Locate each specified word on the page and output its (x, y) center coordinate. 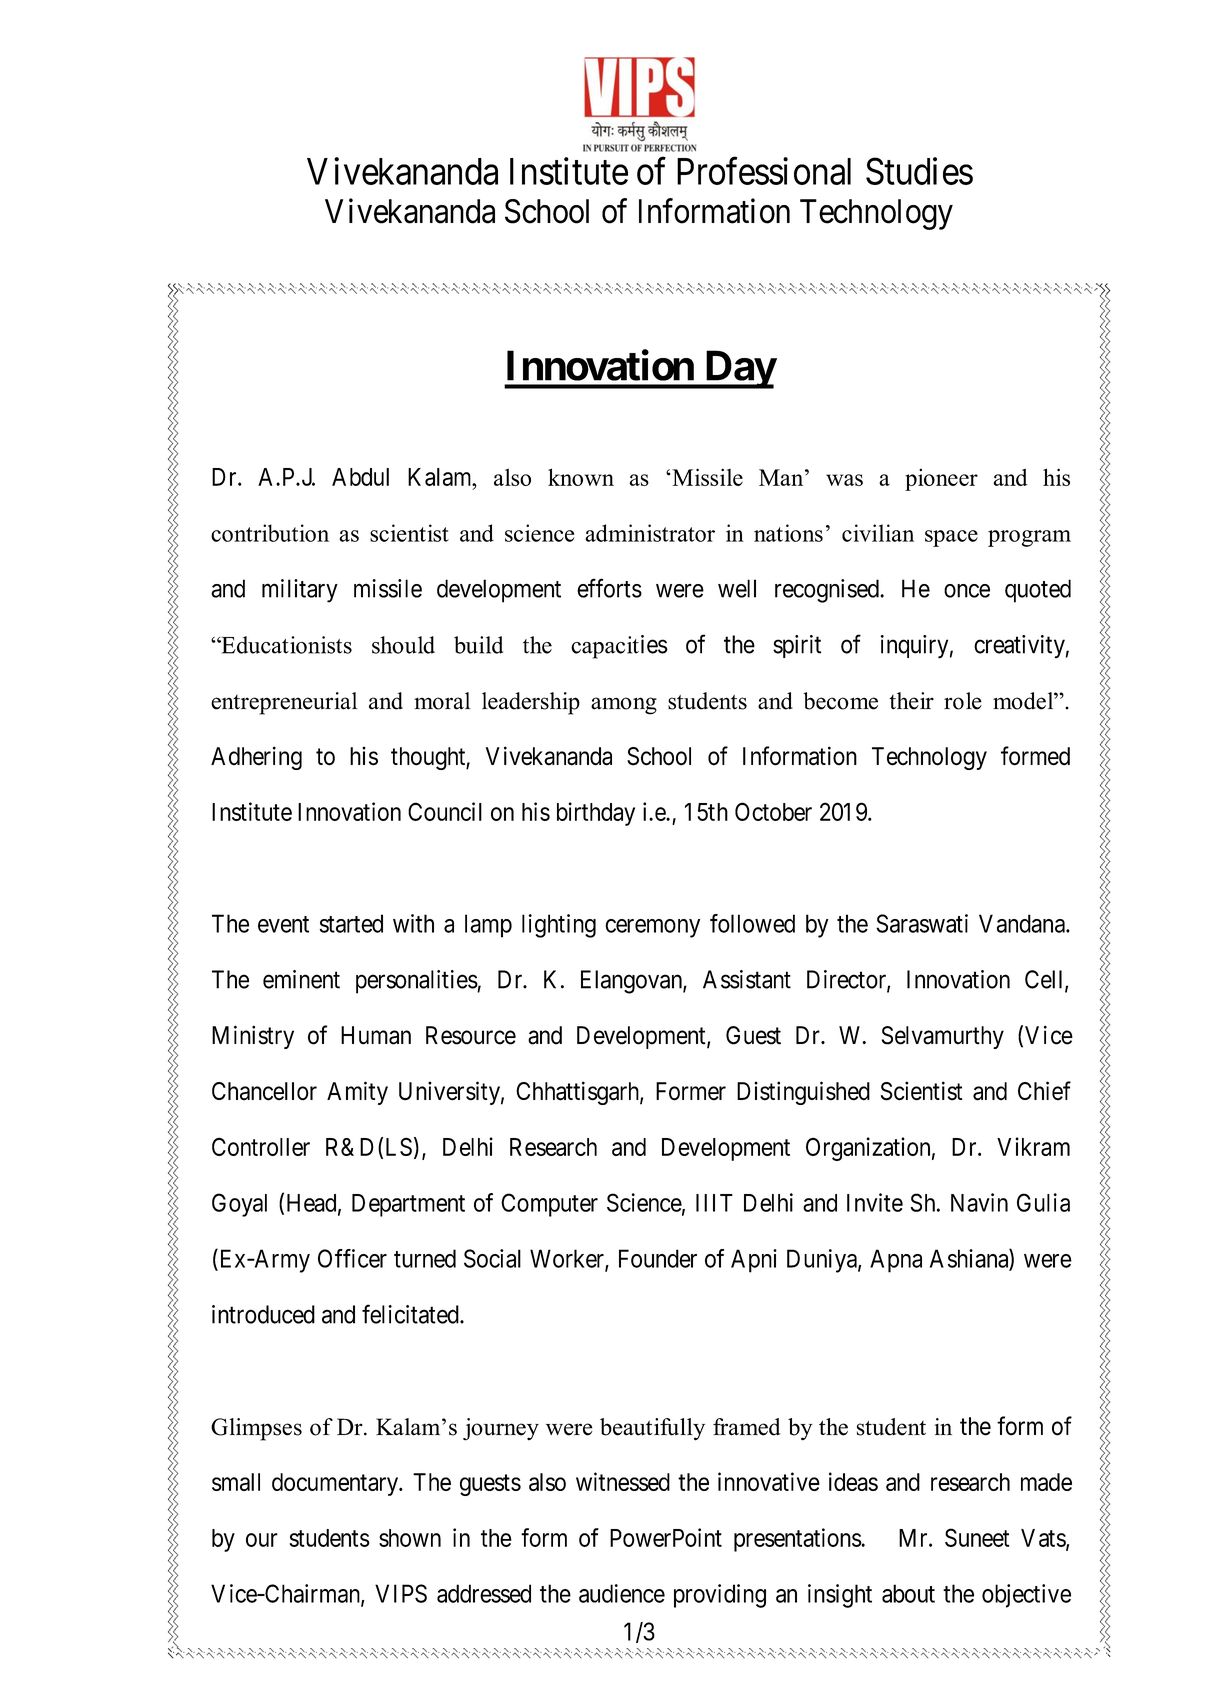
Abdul (360, 477)
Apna (896, 1261)
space (951, 538)
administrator (650, 533)
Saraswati (922, 923)
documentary (336, 1484)
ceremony (652, 928)
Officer (352, 1258)
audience (622, 1593)
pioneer (941, 479)
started (351, 923)
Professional (764, 171)
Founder (658, 1258)
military (300, 591)
